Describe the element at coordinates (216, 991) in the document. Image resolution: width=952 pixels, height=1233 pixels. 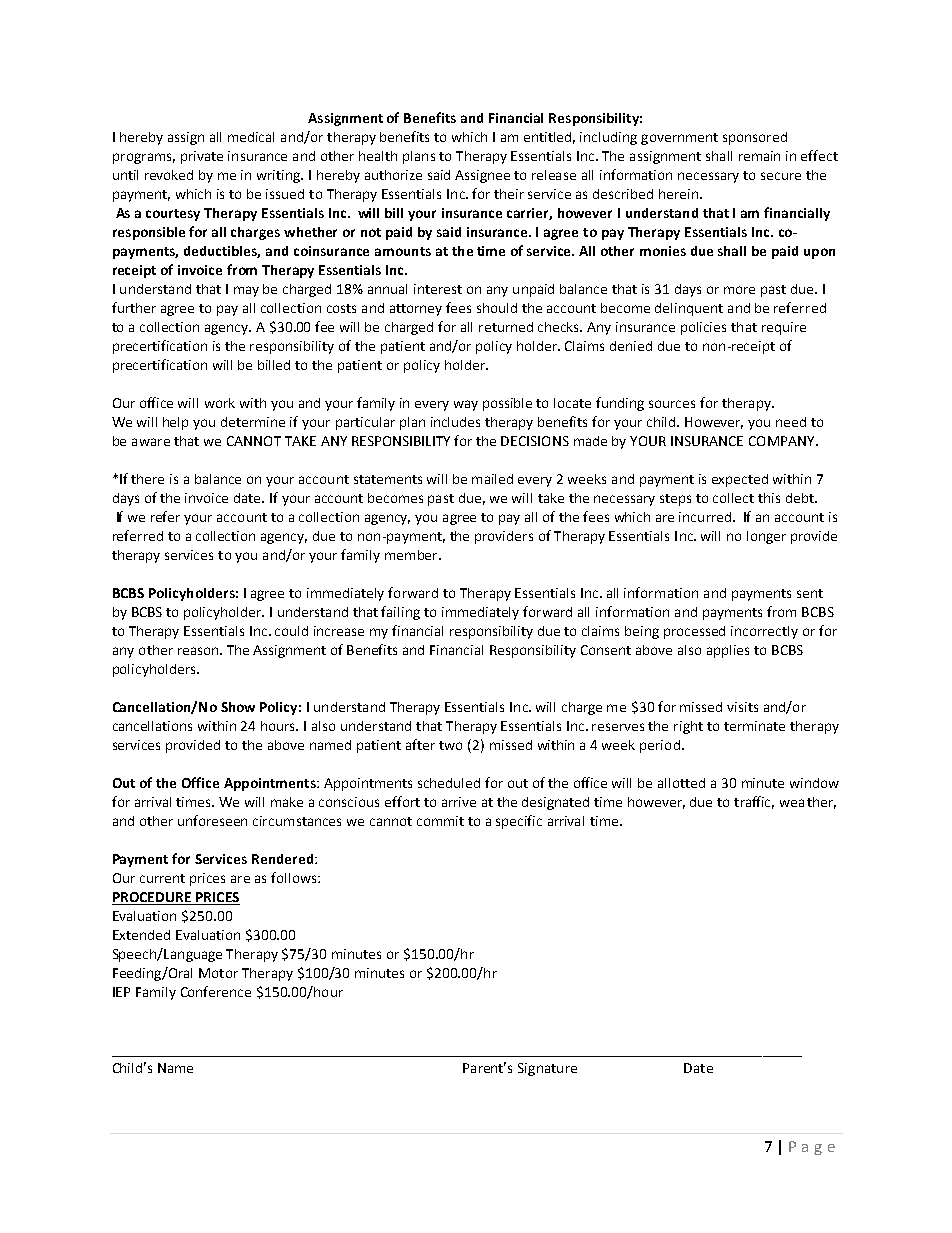
I see `Conference` at that location.
